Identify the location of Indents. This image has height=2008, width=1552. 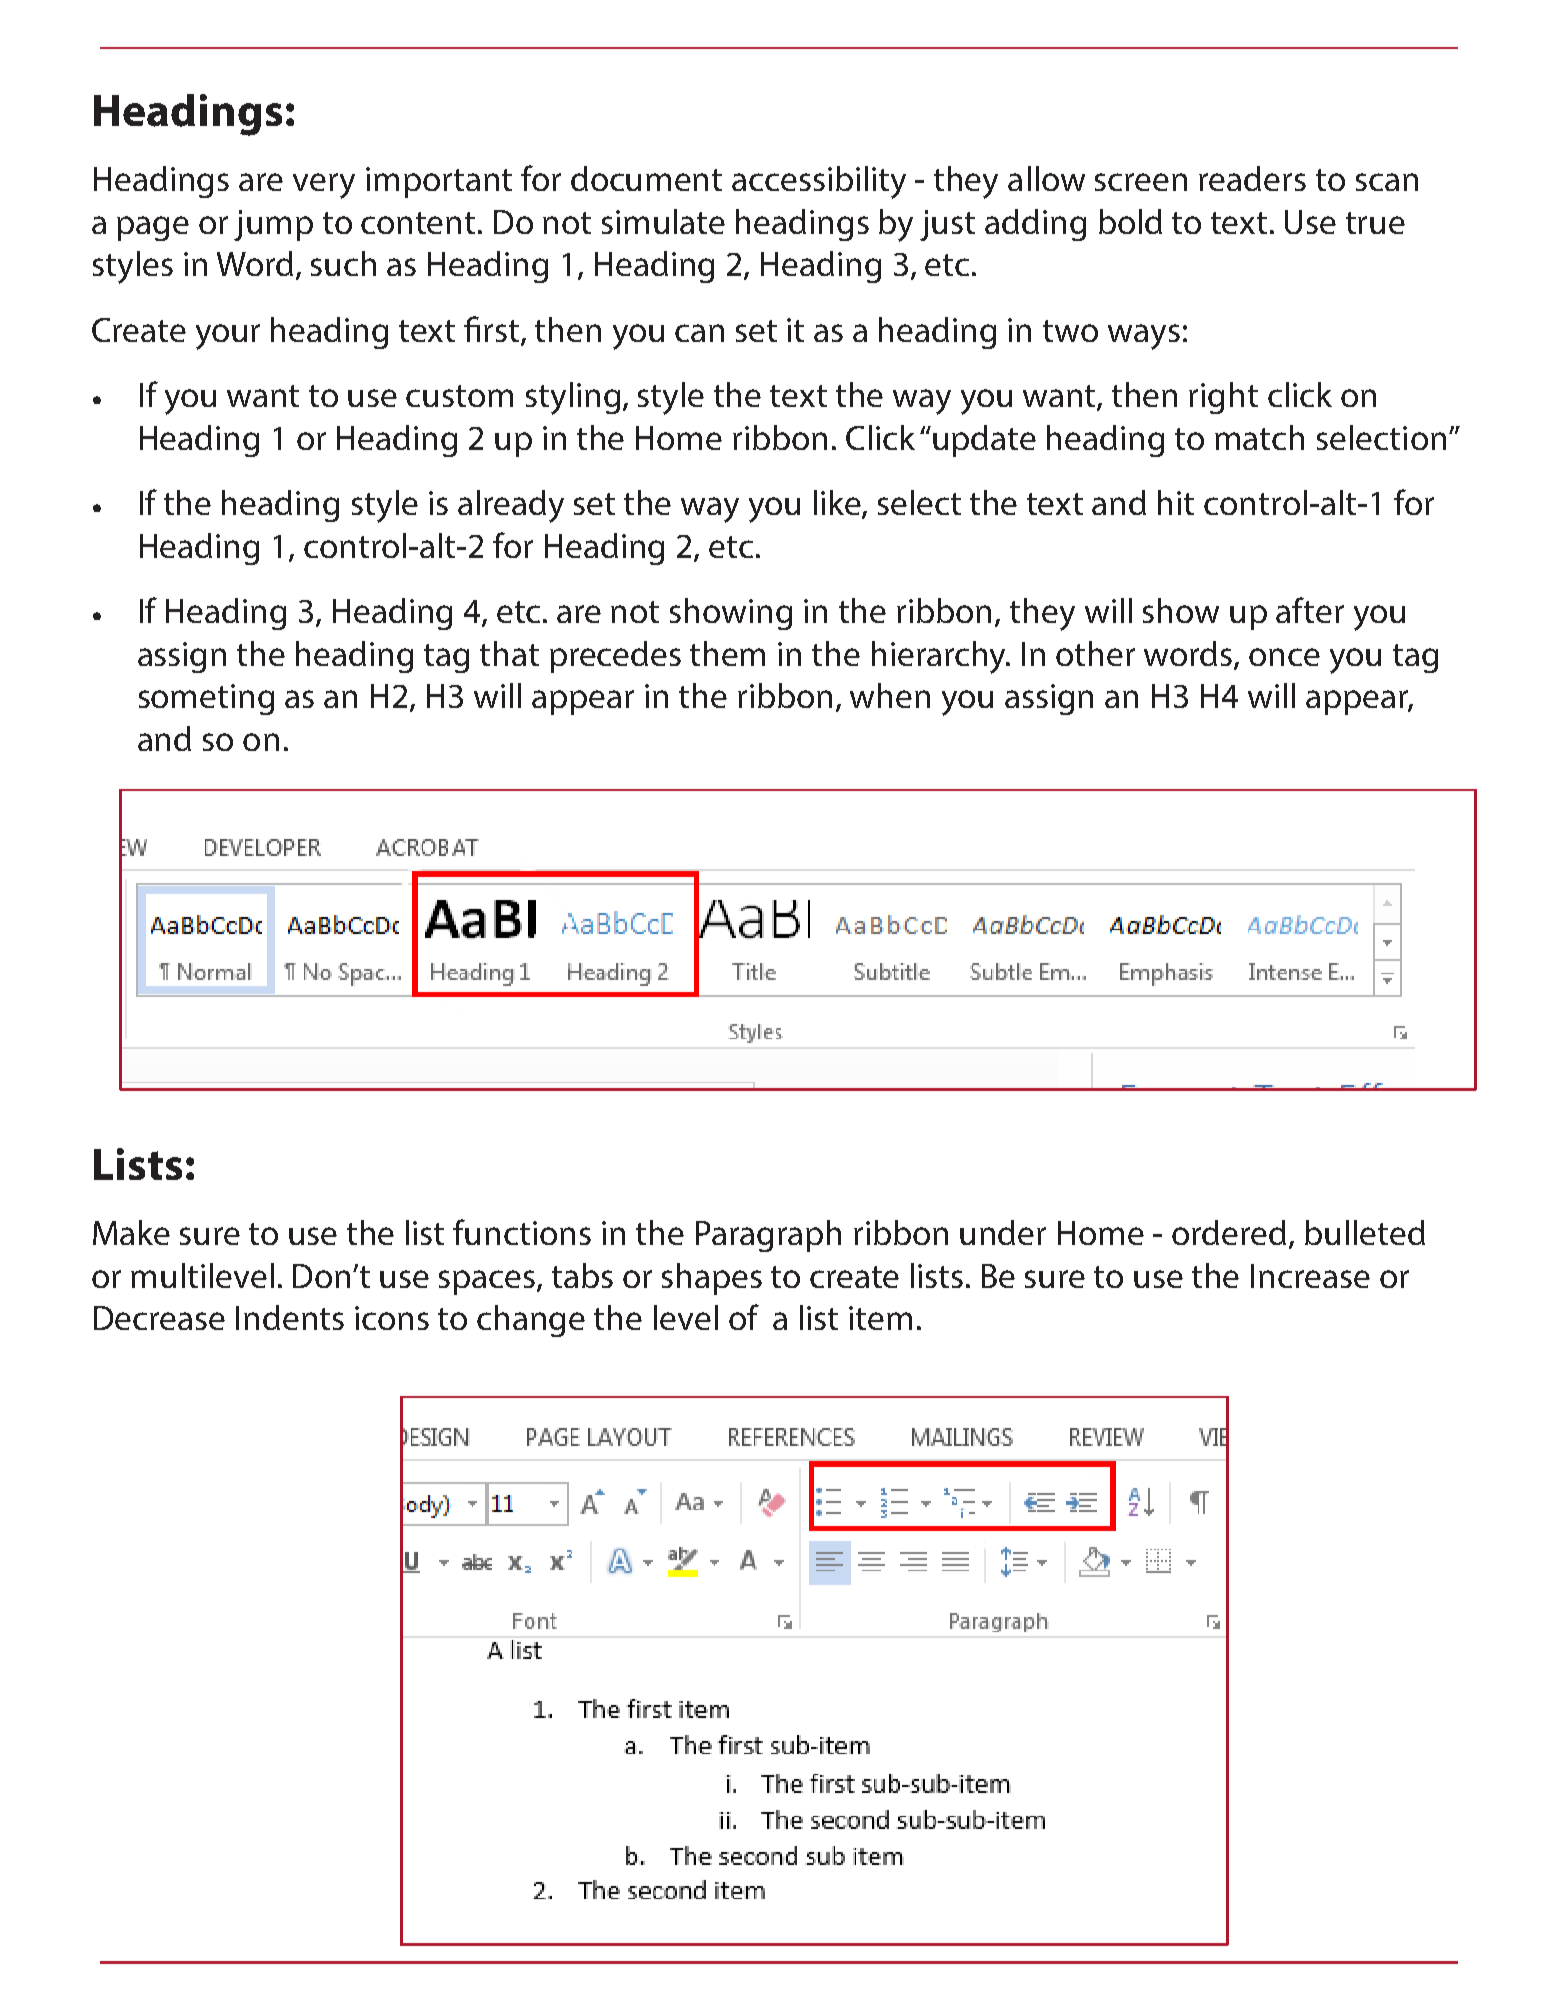
(290, 1317).
